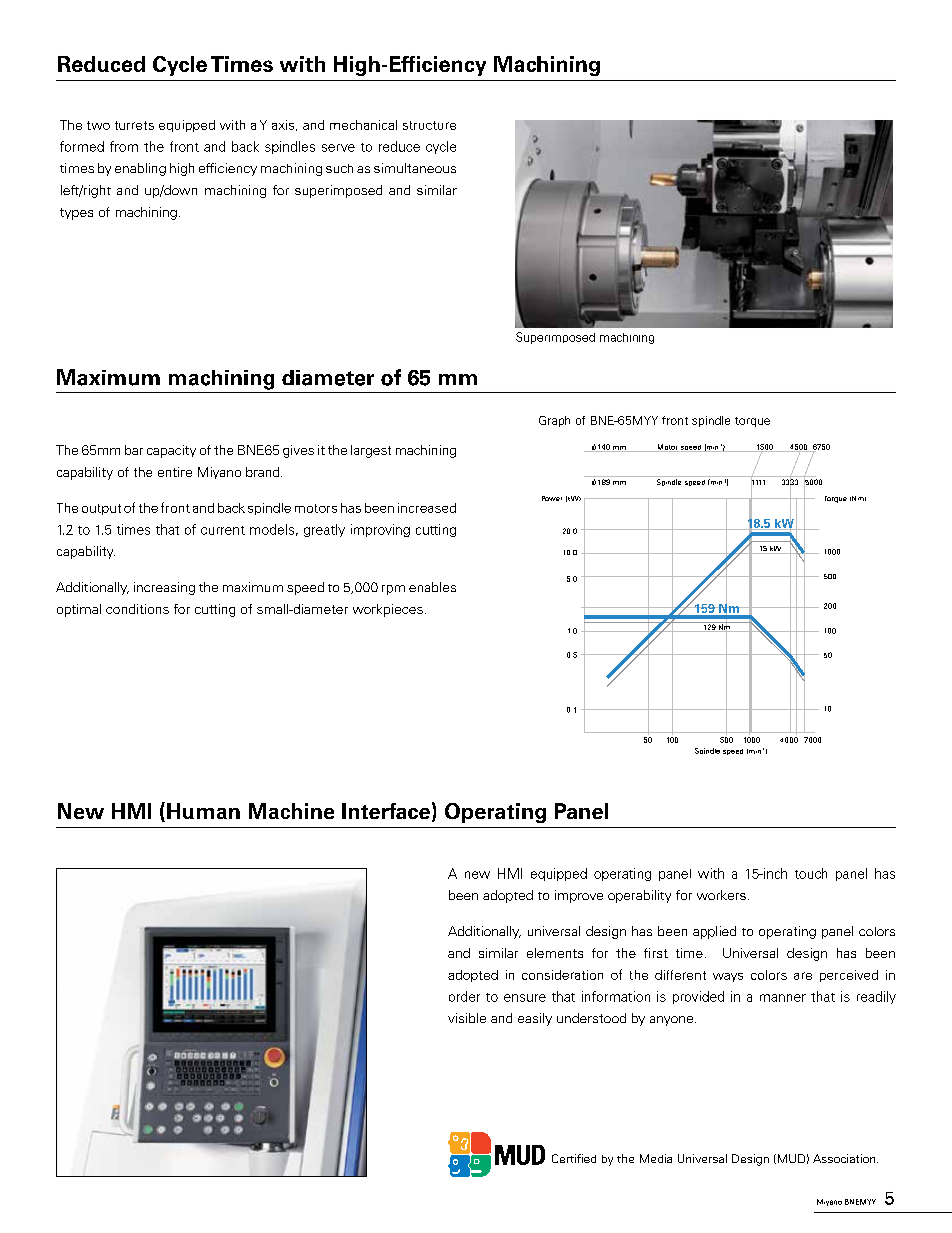 The width and height of the screenshot is (952, 1233). I want to click on visible, so click(467, 1018).
